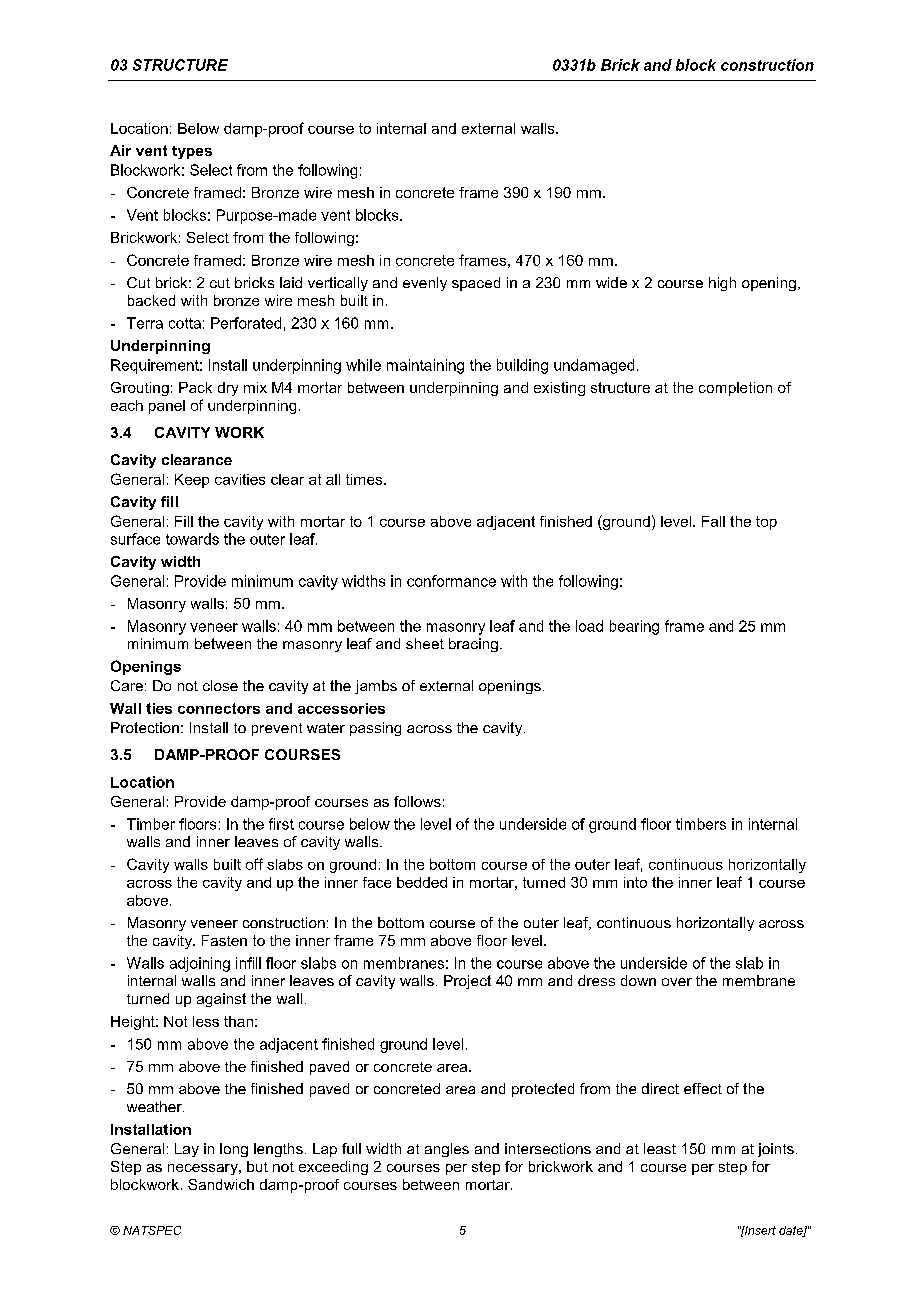 Image resolution: width=924 pixels, height=1308 pixels. Describe the element at coordinates (167, 407) in the screenshot. I see `panel` at that location.
